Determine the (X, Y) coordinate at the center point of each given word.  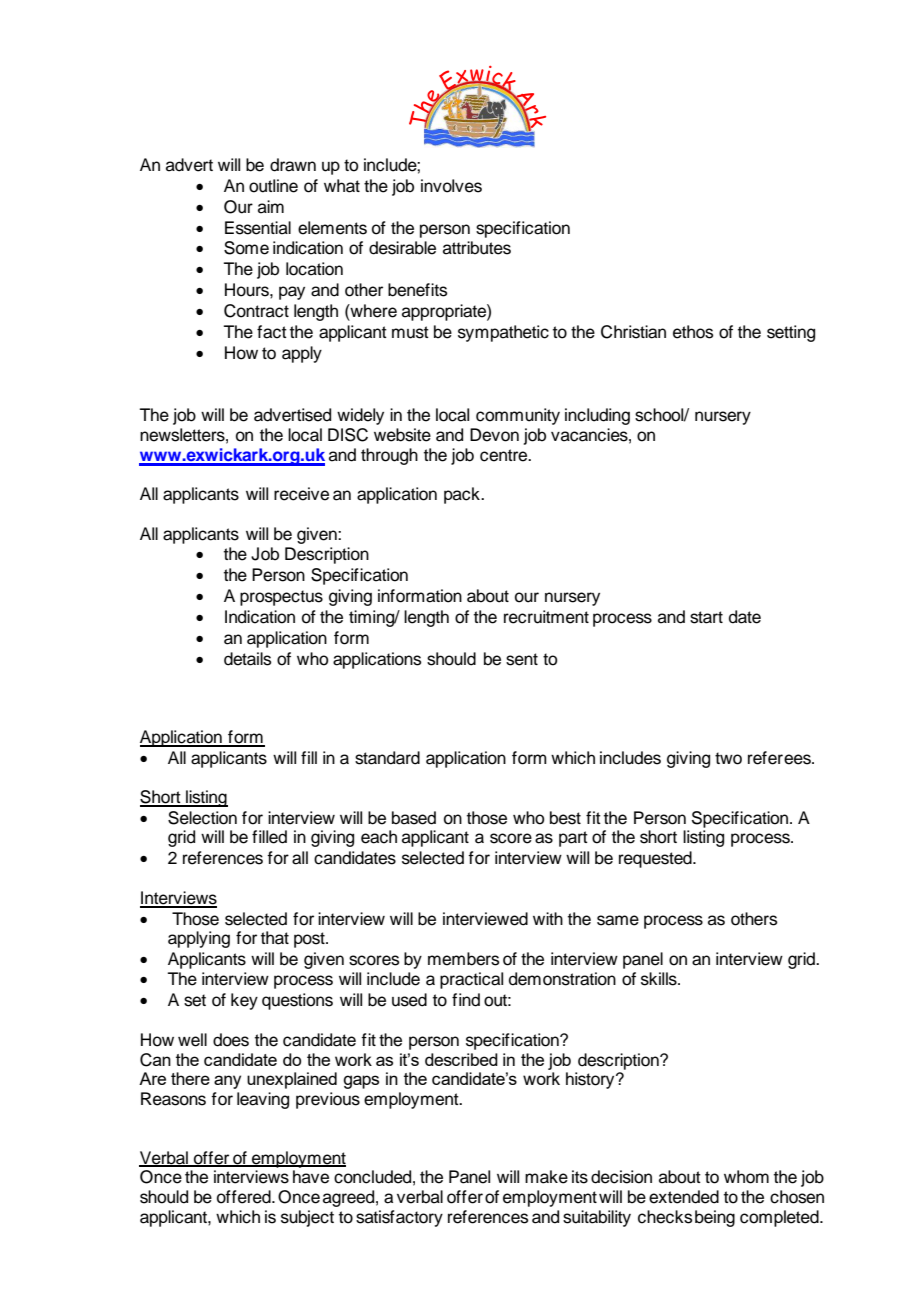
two (728, 758)
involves (451, 186)
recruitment (546, 617)
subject (307, 1218)
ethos (693, 332)
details (247, 659)
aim (271, 207)
